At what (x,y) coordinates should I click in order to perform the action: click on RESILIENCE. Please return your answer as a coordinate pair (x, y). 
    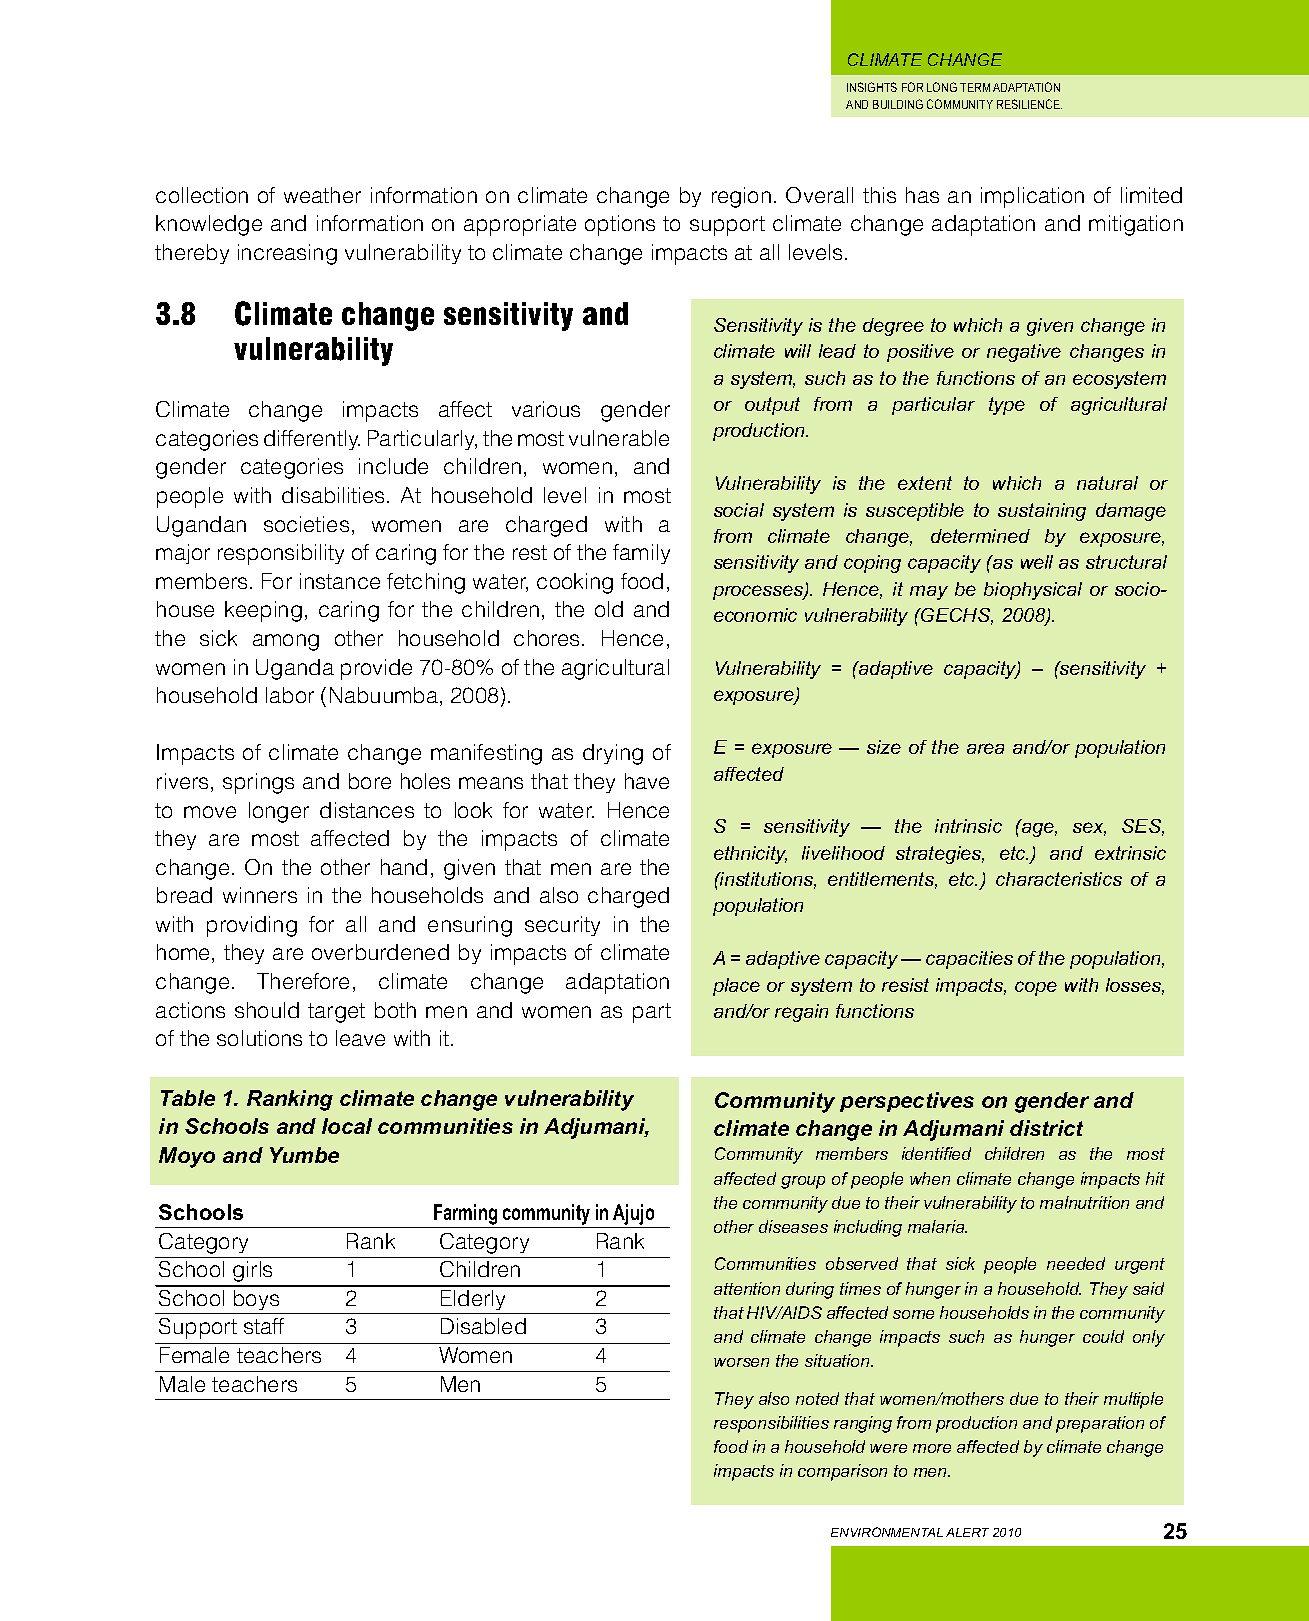
    Looking at the image, I should click on (1029, 104).
